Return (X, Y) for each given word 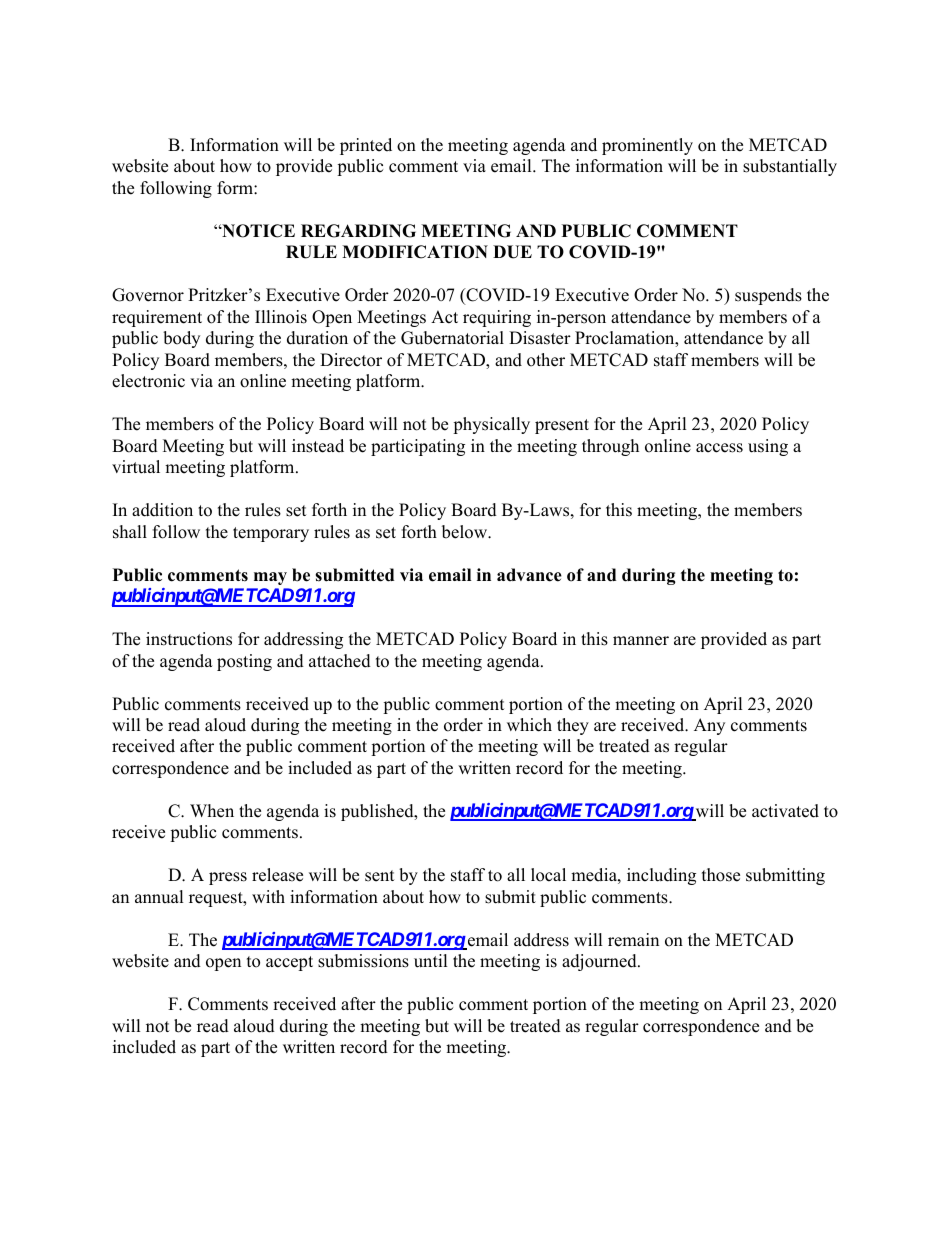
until (431, 961)
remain (633, 940)
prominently (647, 146)
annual (159, 897)
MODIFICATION (415, 252)
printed (366, 146)
